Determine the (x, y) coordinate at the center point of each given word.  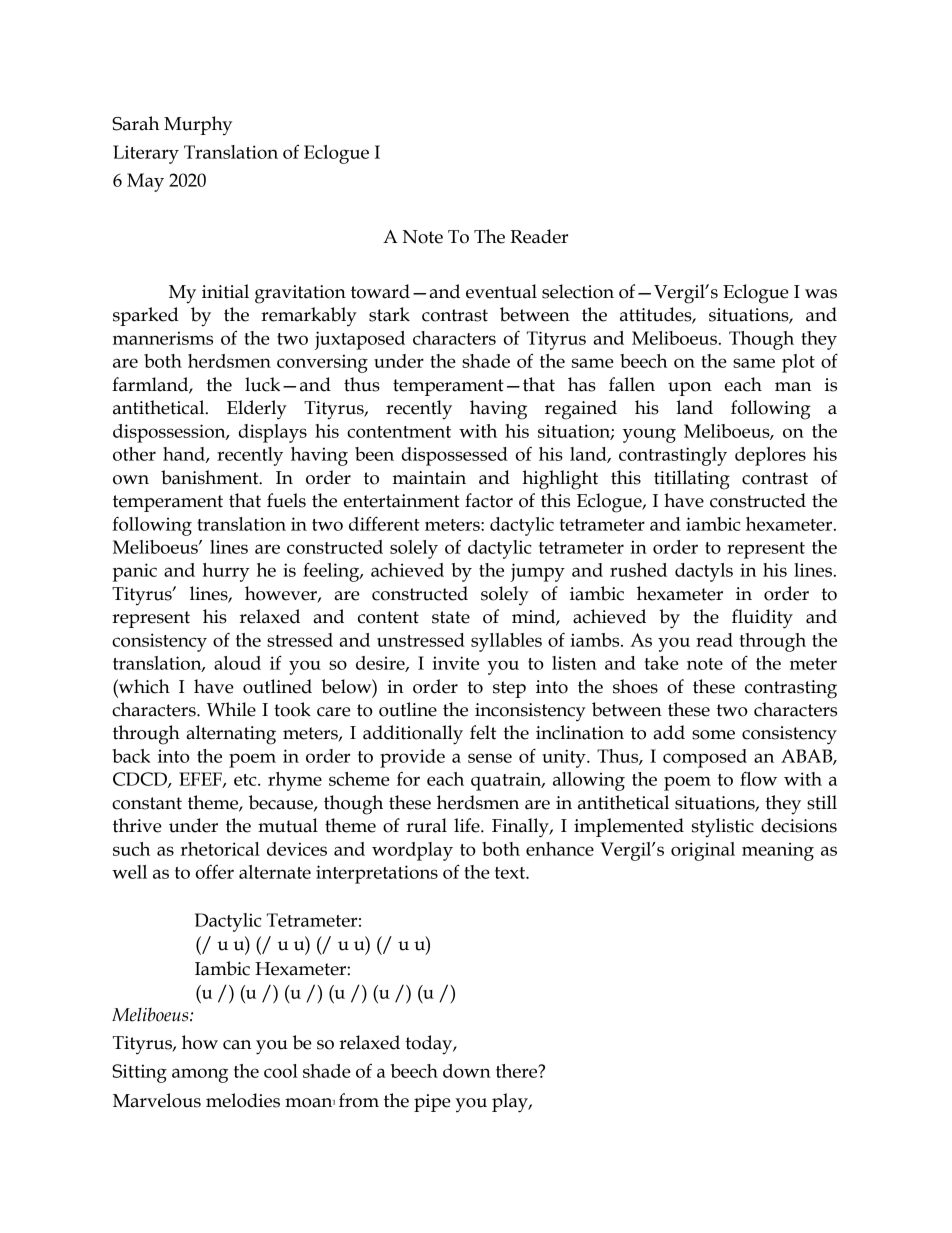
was (821, 294)
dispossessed (454, 456)
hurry (226, 572)
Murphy (198, 125)
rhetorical (220, 849)
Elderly (257, 410)
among (200, 1075)
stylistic (723, 828)
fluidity (762, 619)
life (468, 825)
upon (690, 389)
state (451, 617)
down (467, 1071)
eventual (501, 291)
